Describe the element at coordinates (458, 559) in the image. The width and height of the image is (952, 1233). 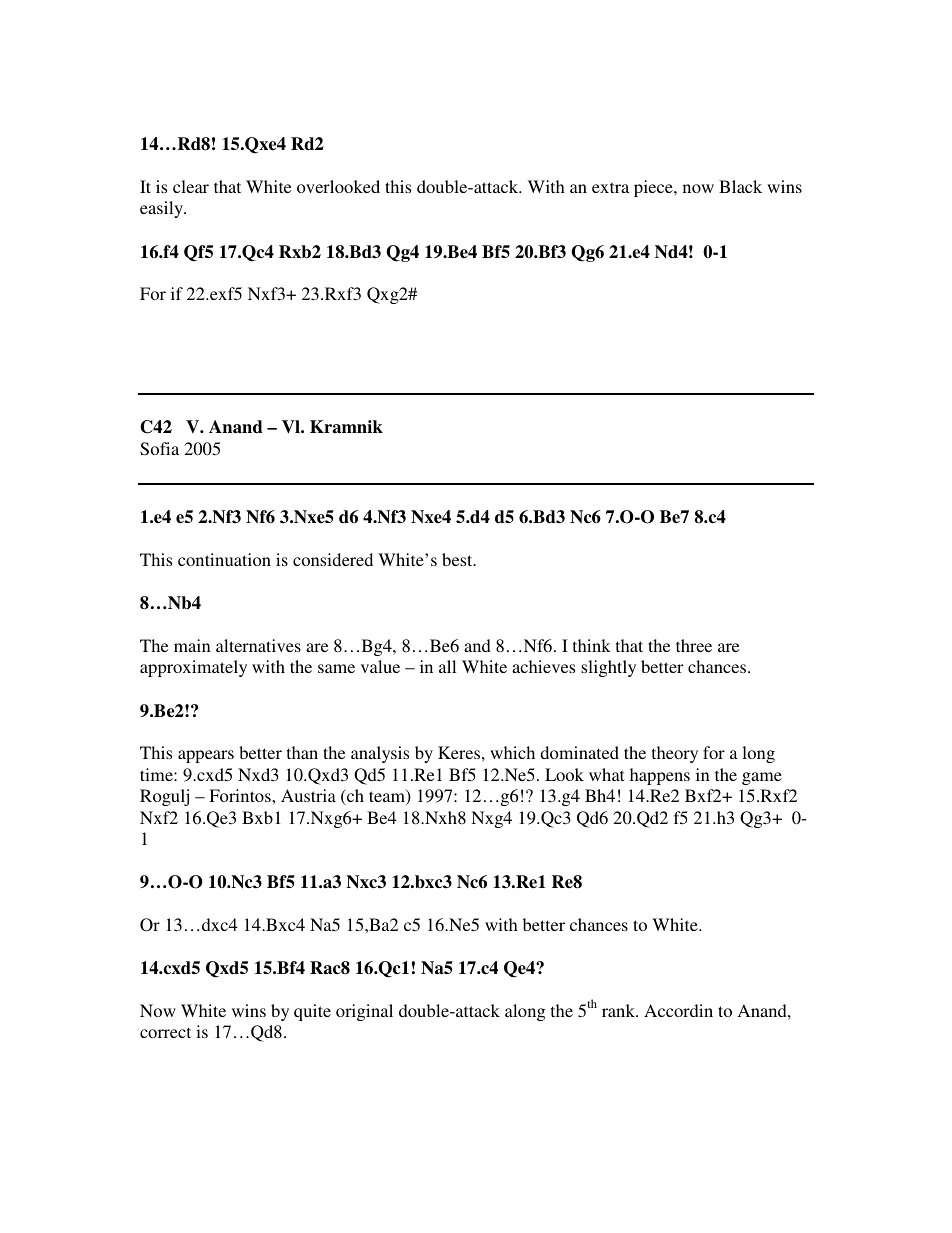
I see `best` at that location.
